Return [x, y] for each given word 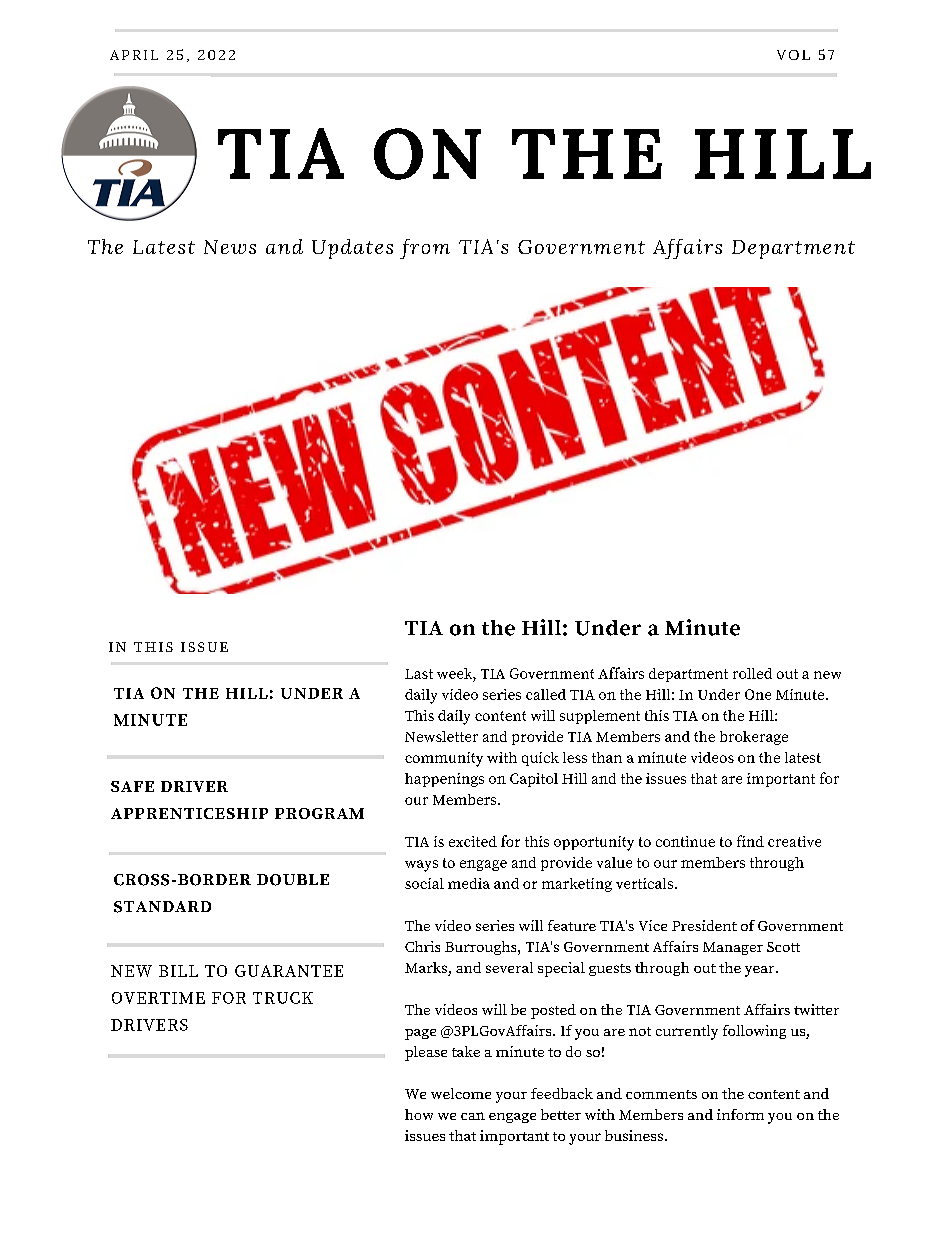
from [425, 249]
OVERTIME [158, 998]
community [444, 759]
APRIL [134, 55]
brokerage [754, 738]
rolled [752, 673]
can [473, 1116]
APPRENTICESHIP [189, 813]
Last [419, 674]
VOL [793, 55]
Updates [352, 249]
